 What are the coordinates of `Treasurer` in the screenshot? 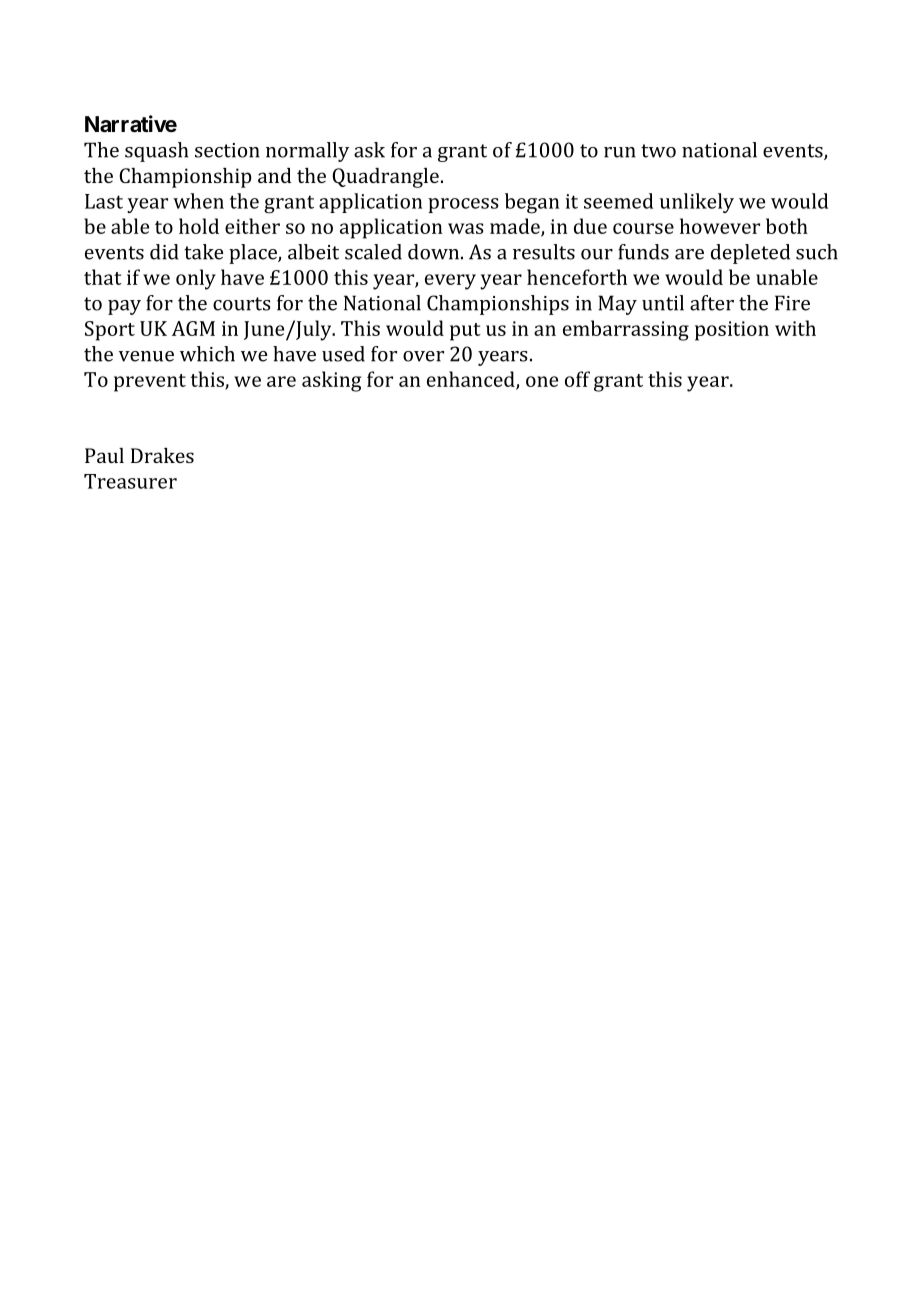 It's located at (130, 481).
